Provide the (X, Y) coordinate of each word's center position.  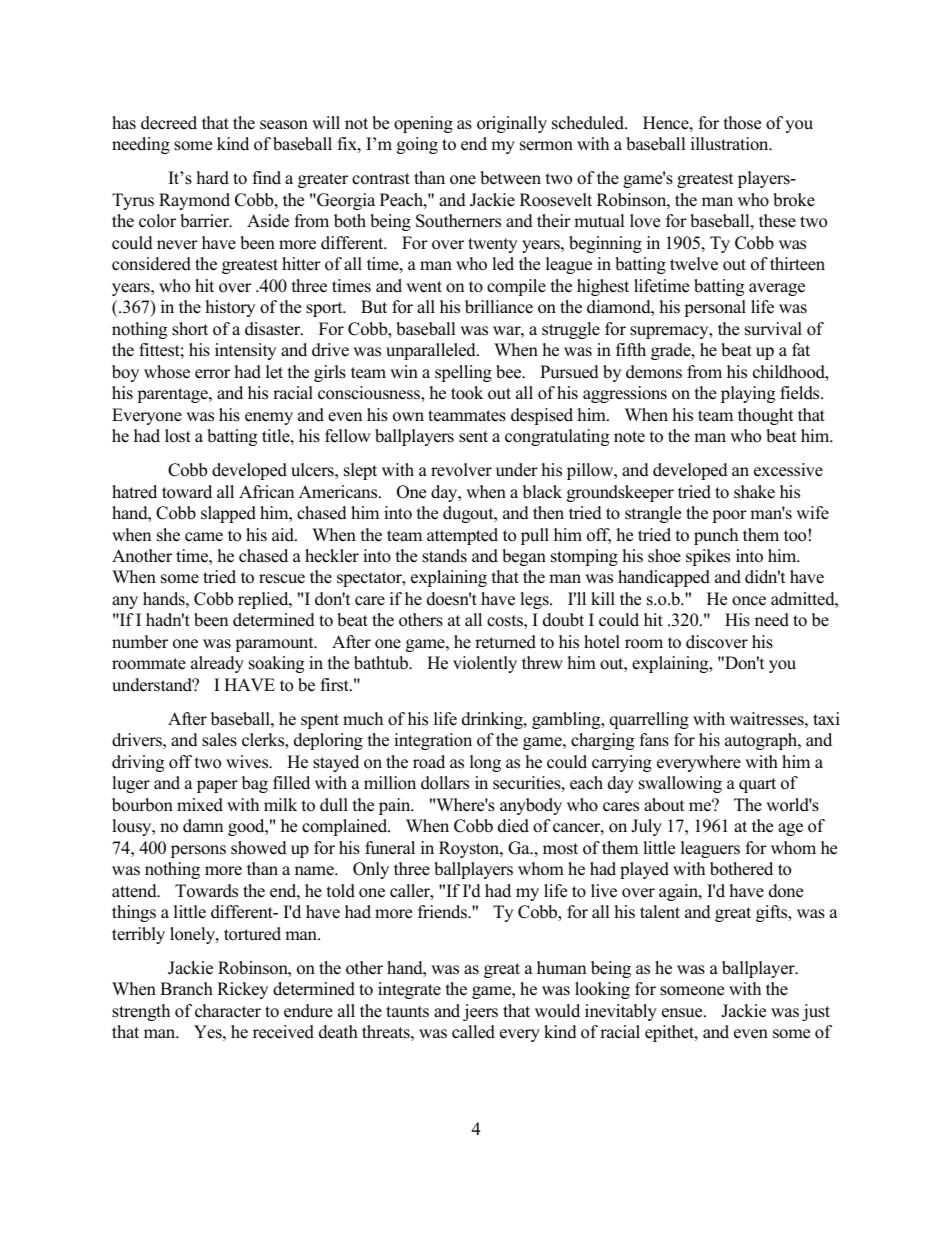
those (742, 123)
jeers (480, 1012)
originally (512, 124)
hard (213, 178)
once (749, 601)
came (204, 537)
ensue (683, 1013)
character (228, 1011)
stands (444, 556)
